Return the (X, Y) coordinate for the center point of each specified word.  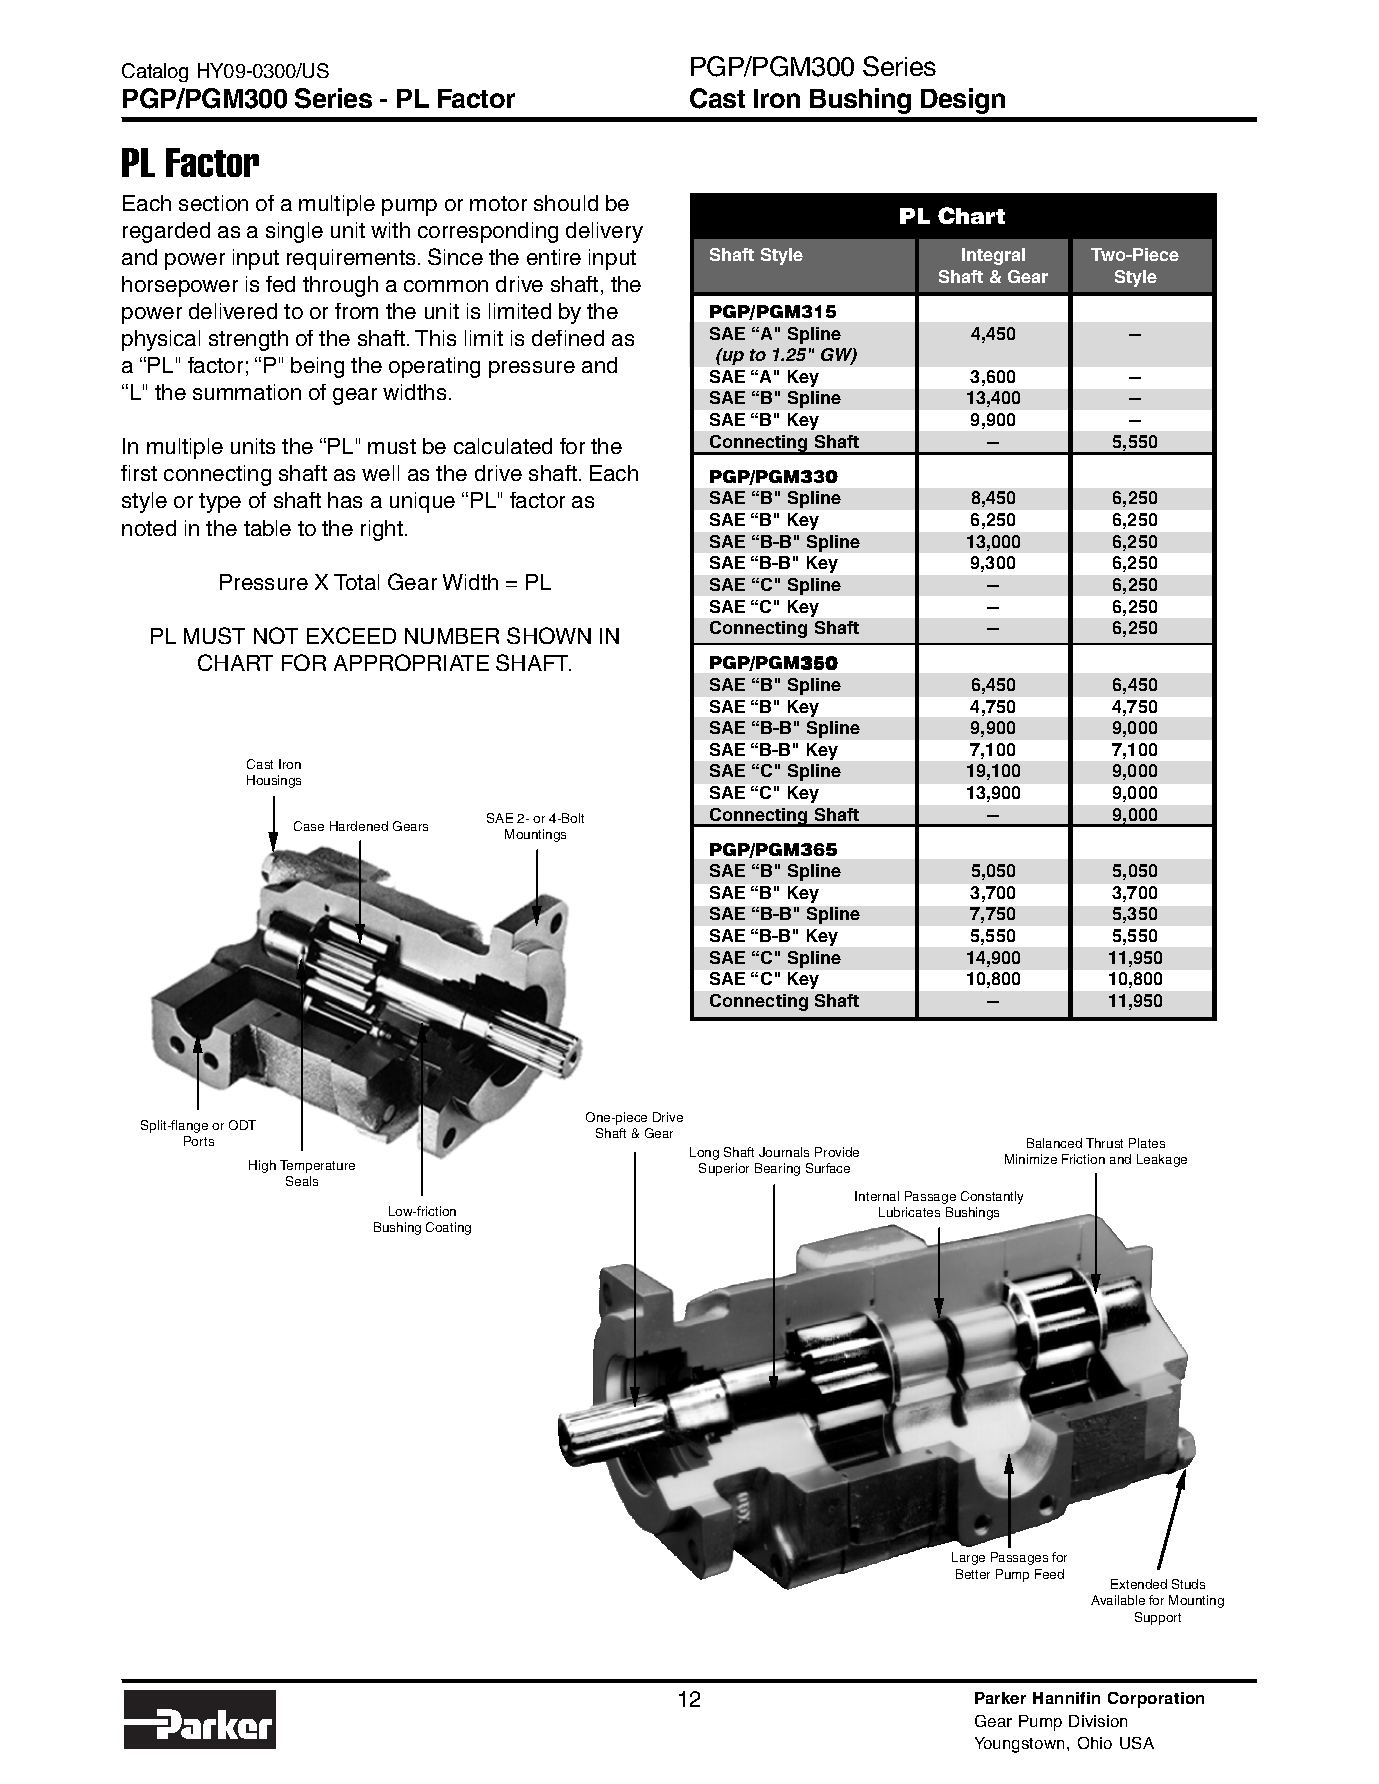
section (213, 203)
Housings (274, 781)
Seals (302, 1181)
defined (568, 338)
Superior (724, 1169)
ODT (242, 1125)
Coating (448, 1228)
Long (704, 1153)
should (566, 203)
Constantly (992, 1197)
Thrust (1104, 1143)
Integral (993, 256)
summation (247, 392)
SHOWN (549, 635)
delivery (604, 232)
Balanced (1054, 1143)
